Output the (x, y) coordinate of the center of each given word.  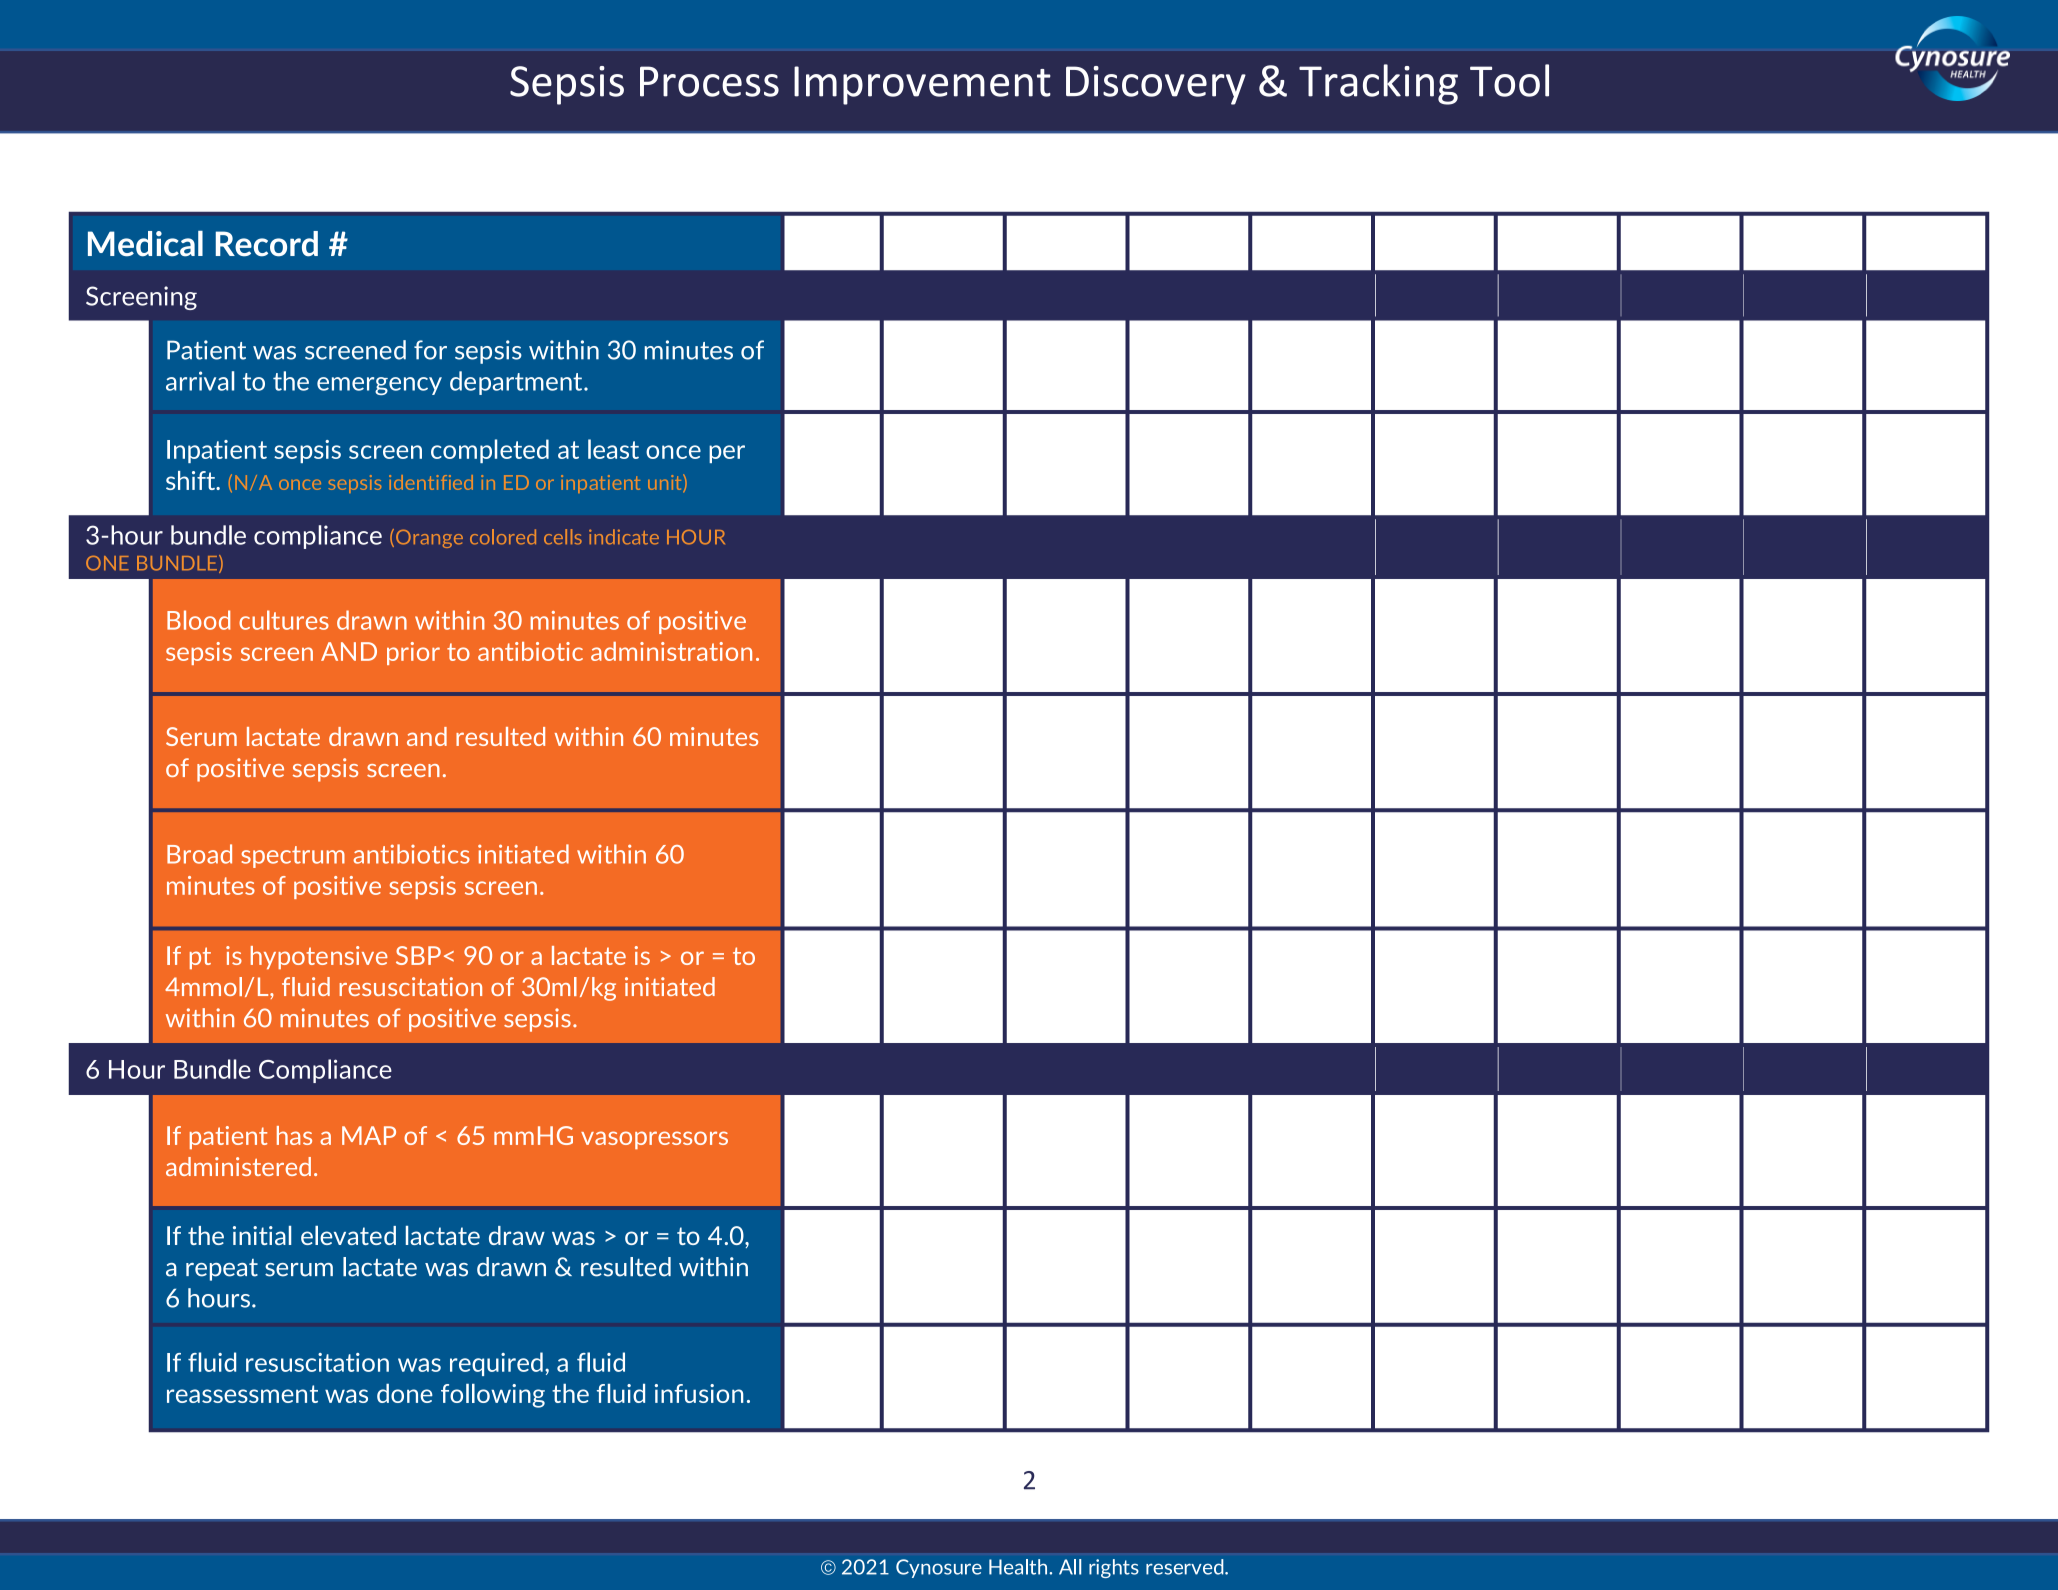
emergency (379, 386)
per (727, 454)
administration (671, 651)
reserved (1186, 1567)
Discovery (1156, 85)
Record (267, 244)
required (496, 1364)
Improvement (922, 85)
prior (413, 653)
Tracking (1378, 84)
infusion (699, 1393)
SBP (418, 955)
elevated (348, 1235)
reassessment (242, 1394)
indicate (624, 537)
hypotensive (319, 957)
